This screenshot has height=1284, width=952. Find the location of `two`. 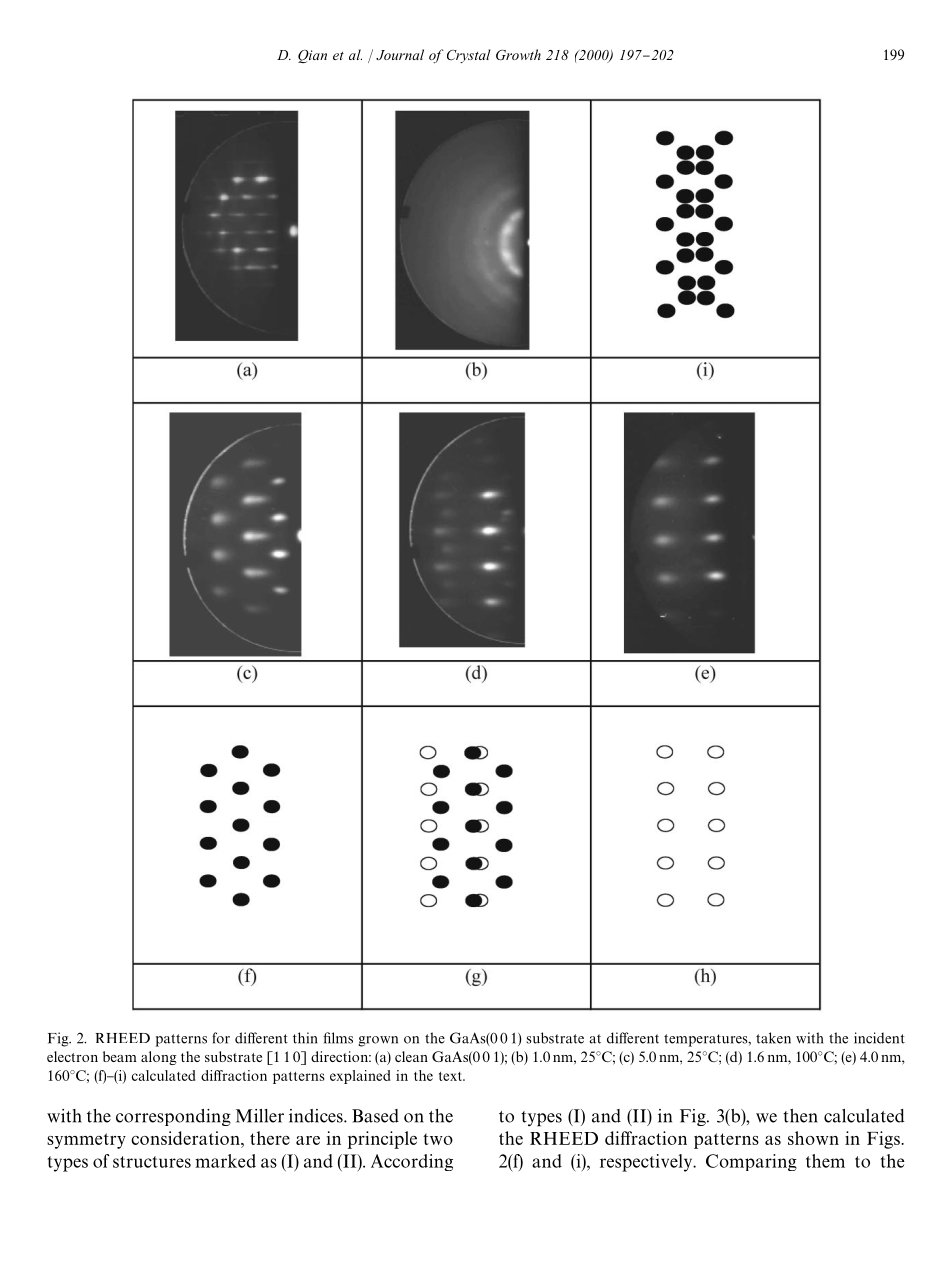

two is located at coordinates (438, 1139).
